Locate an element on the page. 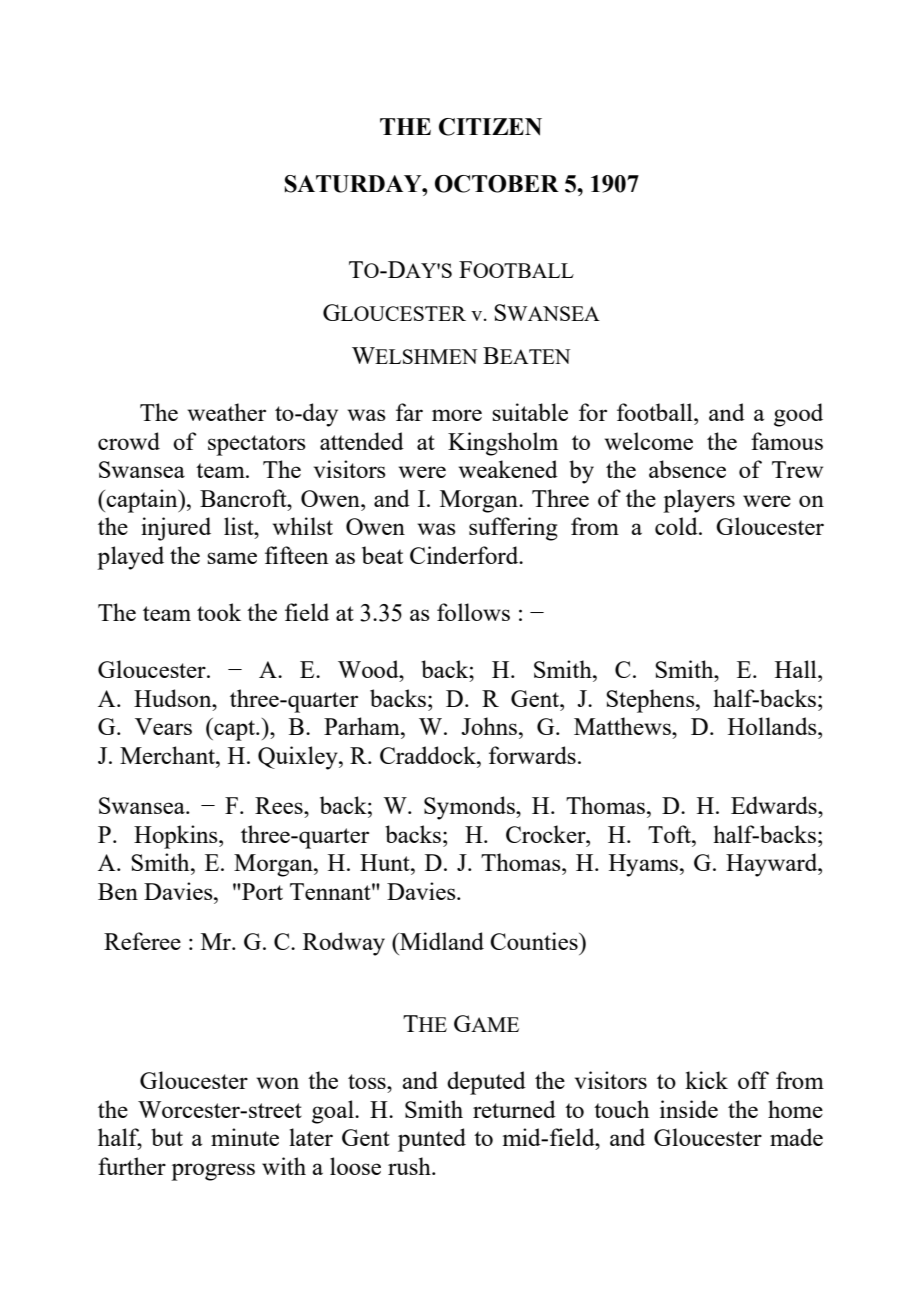  welcome is located at coordinates (649, 441).
